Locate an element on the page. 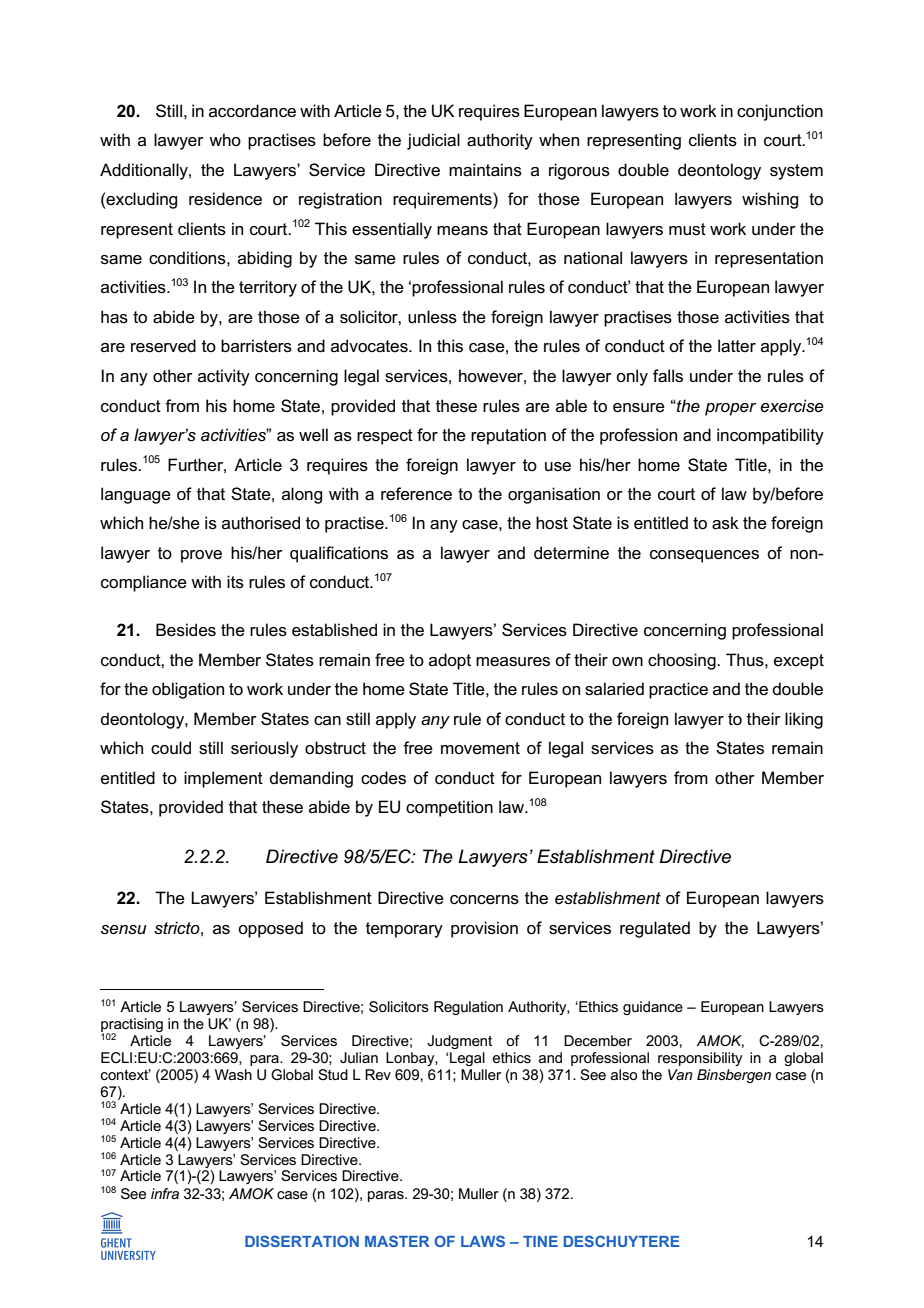 Image resolution: width=924 pixels, height=1308 pixels. Van is located at coordinates (680, 1074).
